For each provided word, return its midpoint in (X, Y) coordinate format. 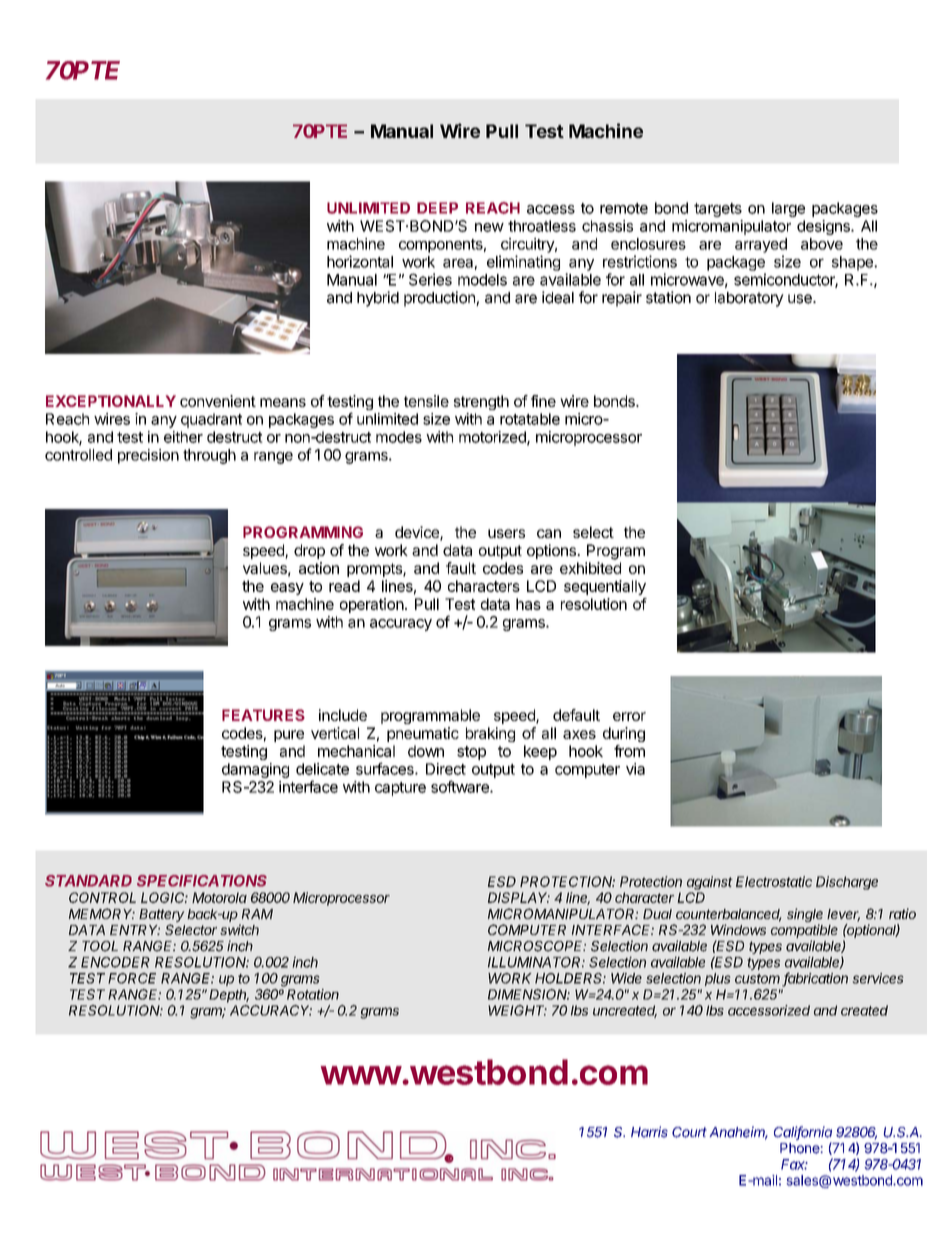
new (489, 227)
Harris (649, 1132)
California (803, 1133)
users (506, 533)
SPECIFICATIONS (202, 881)
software (461, 786)
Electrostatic (774, 881)
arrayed (761, 245)
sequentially (605, 587)
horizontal (360, 261)
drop (309, 551)
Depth (229, 996)
